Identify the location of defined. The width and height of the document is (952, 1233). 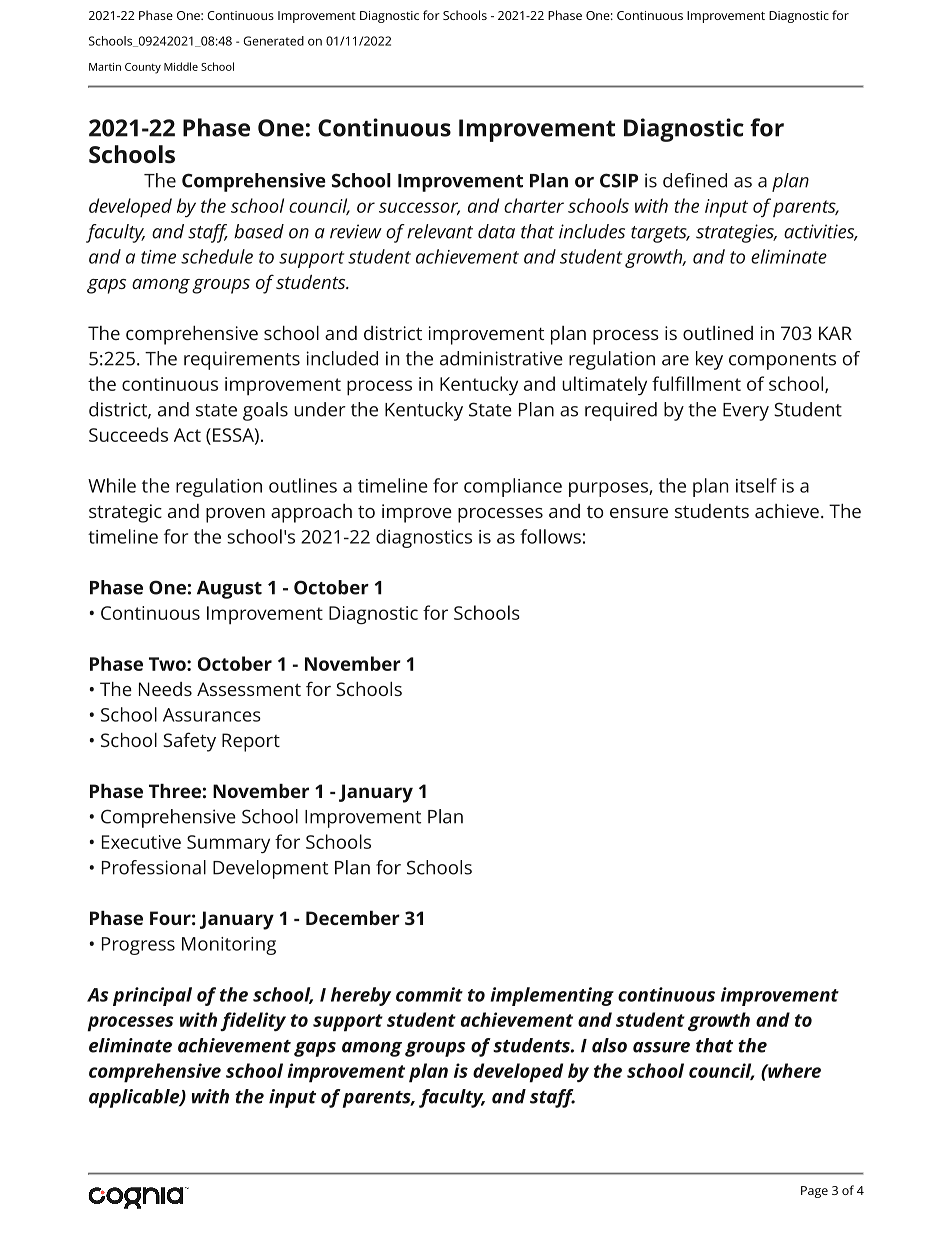
(695, 180).
